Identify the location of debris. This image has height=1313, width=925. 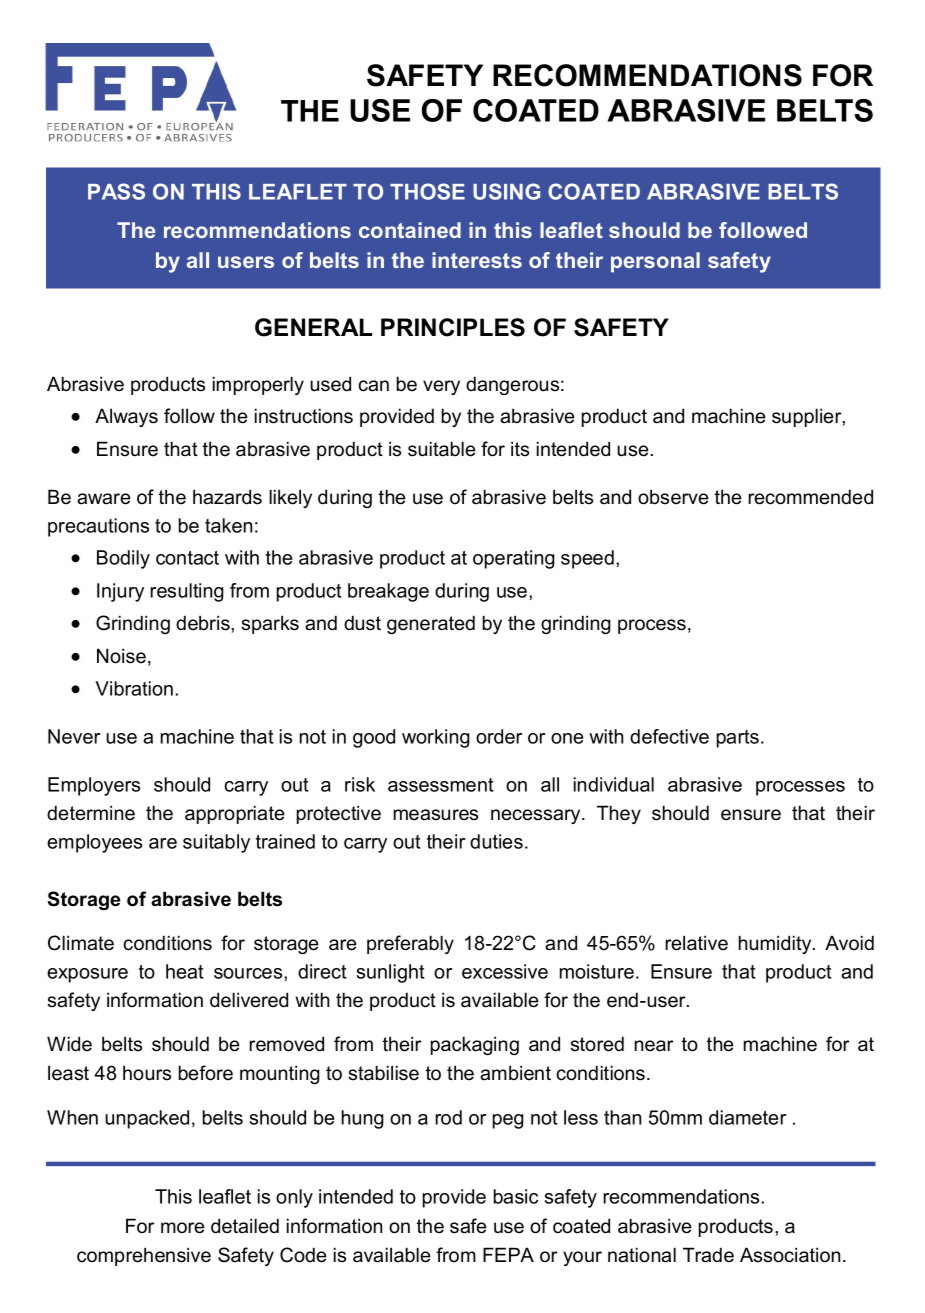
(204, 623).
